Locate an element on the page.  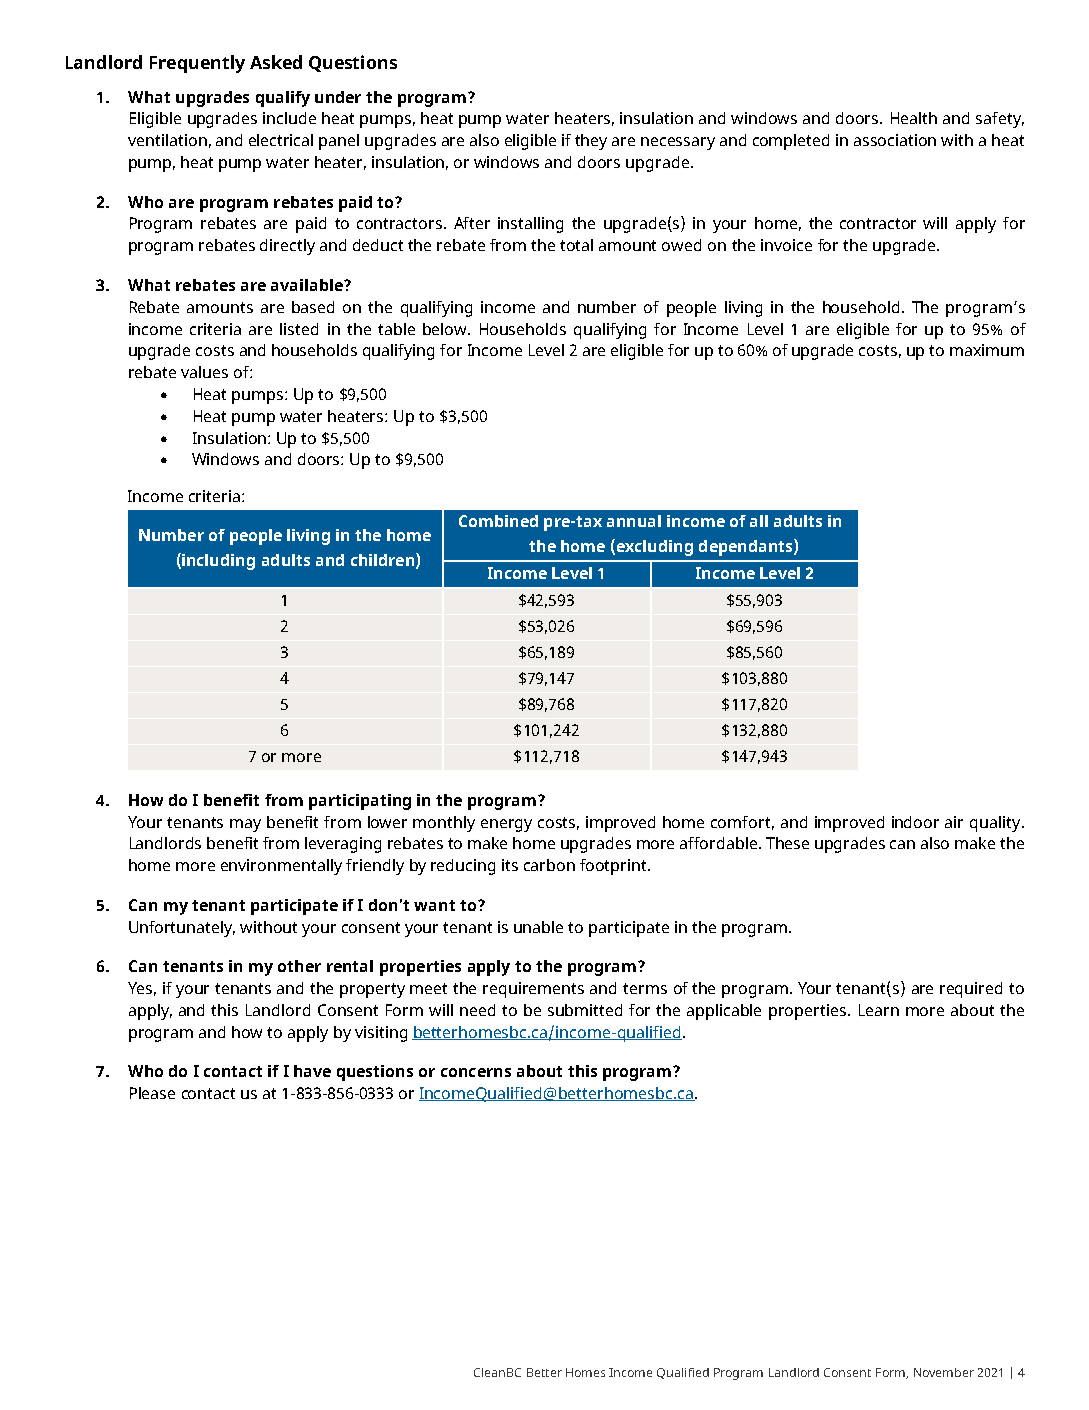
they is located at coordinates (591, 142).
